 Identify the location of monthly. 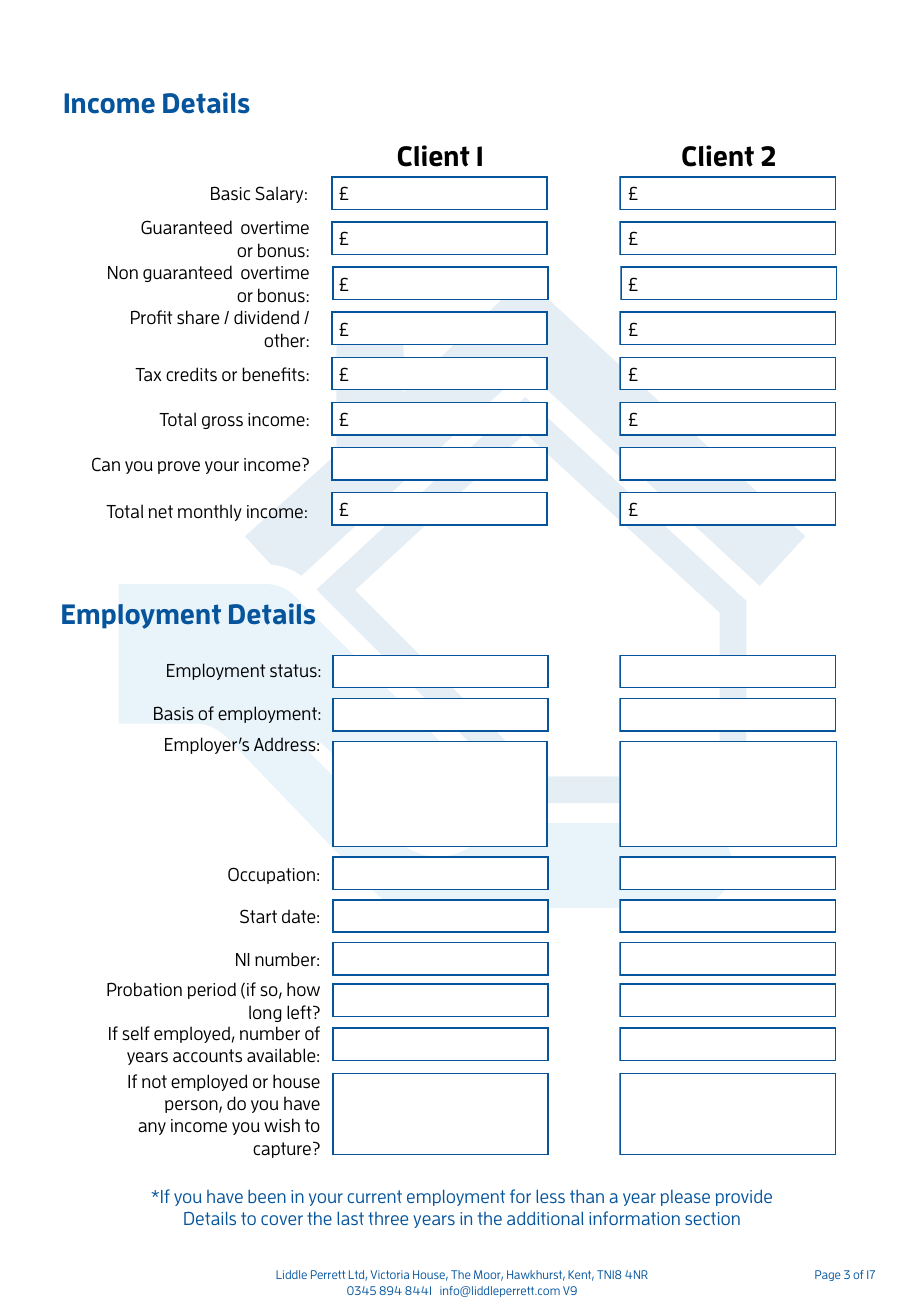
(210, 512).
